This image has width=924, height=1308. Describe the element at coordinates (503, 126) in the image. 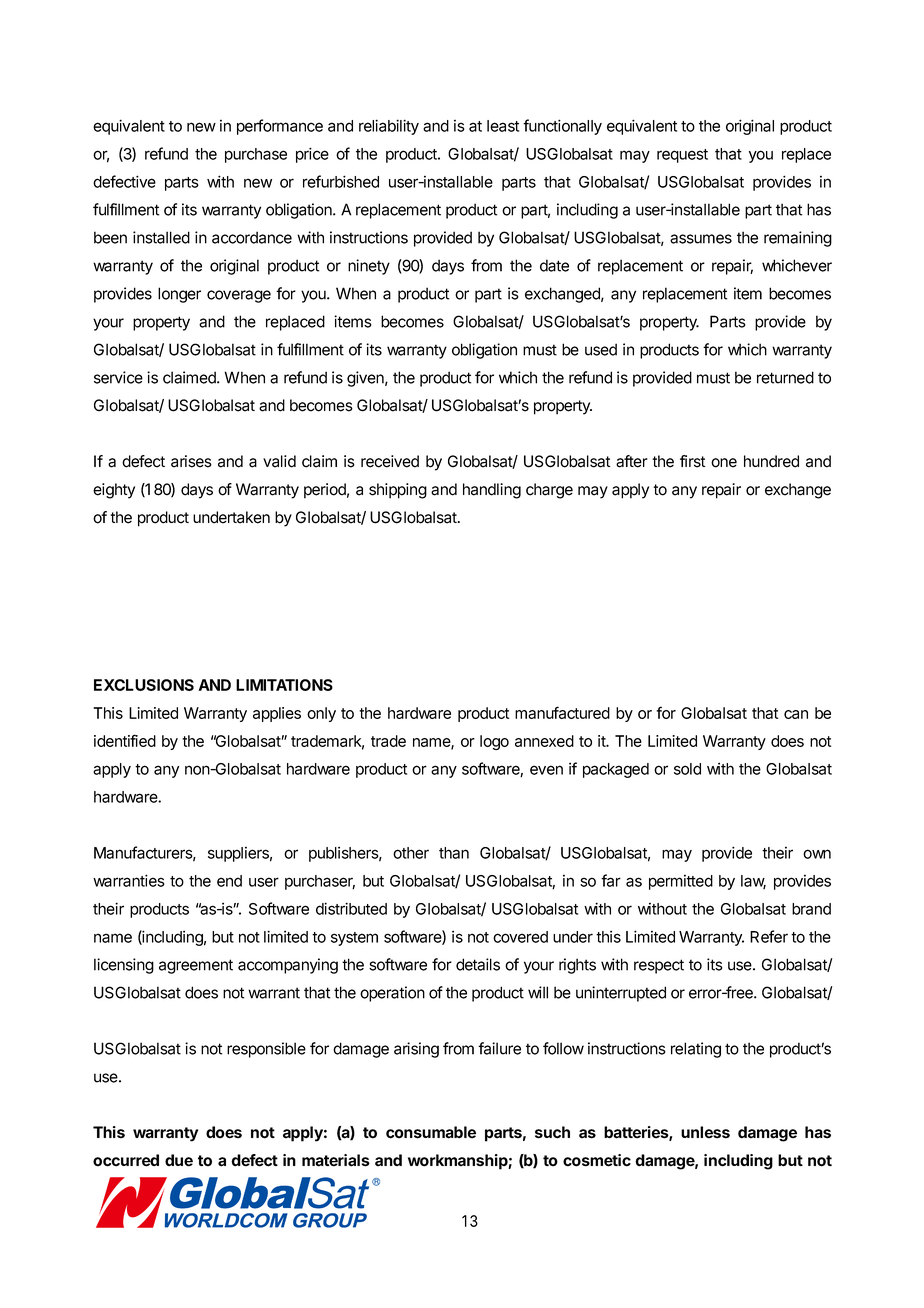

I see `least` at that location.
